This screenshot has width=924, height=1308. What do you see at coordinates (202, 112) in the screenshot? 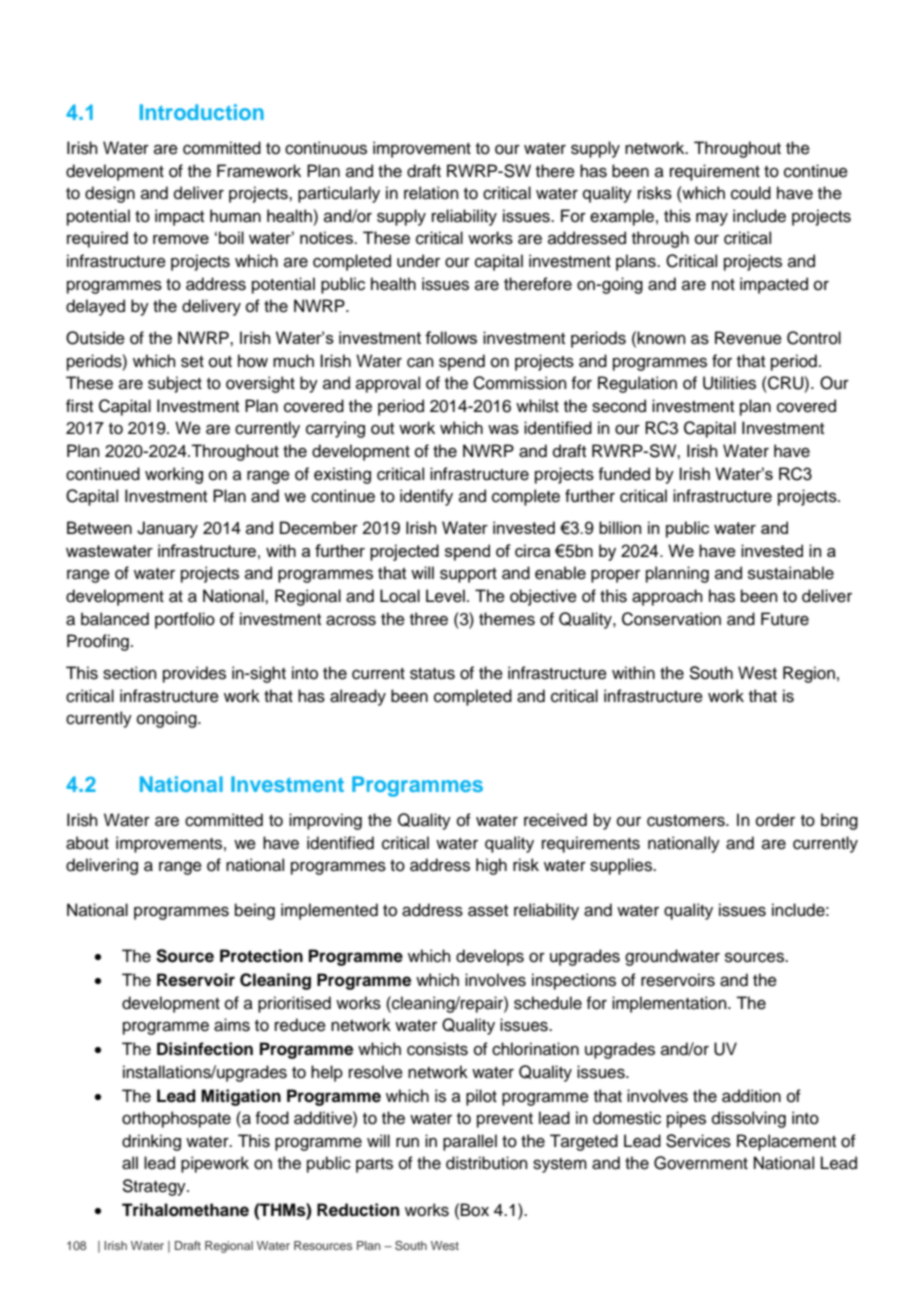
I see `Introduction` at bounding box center [202, 112].
